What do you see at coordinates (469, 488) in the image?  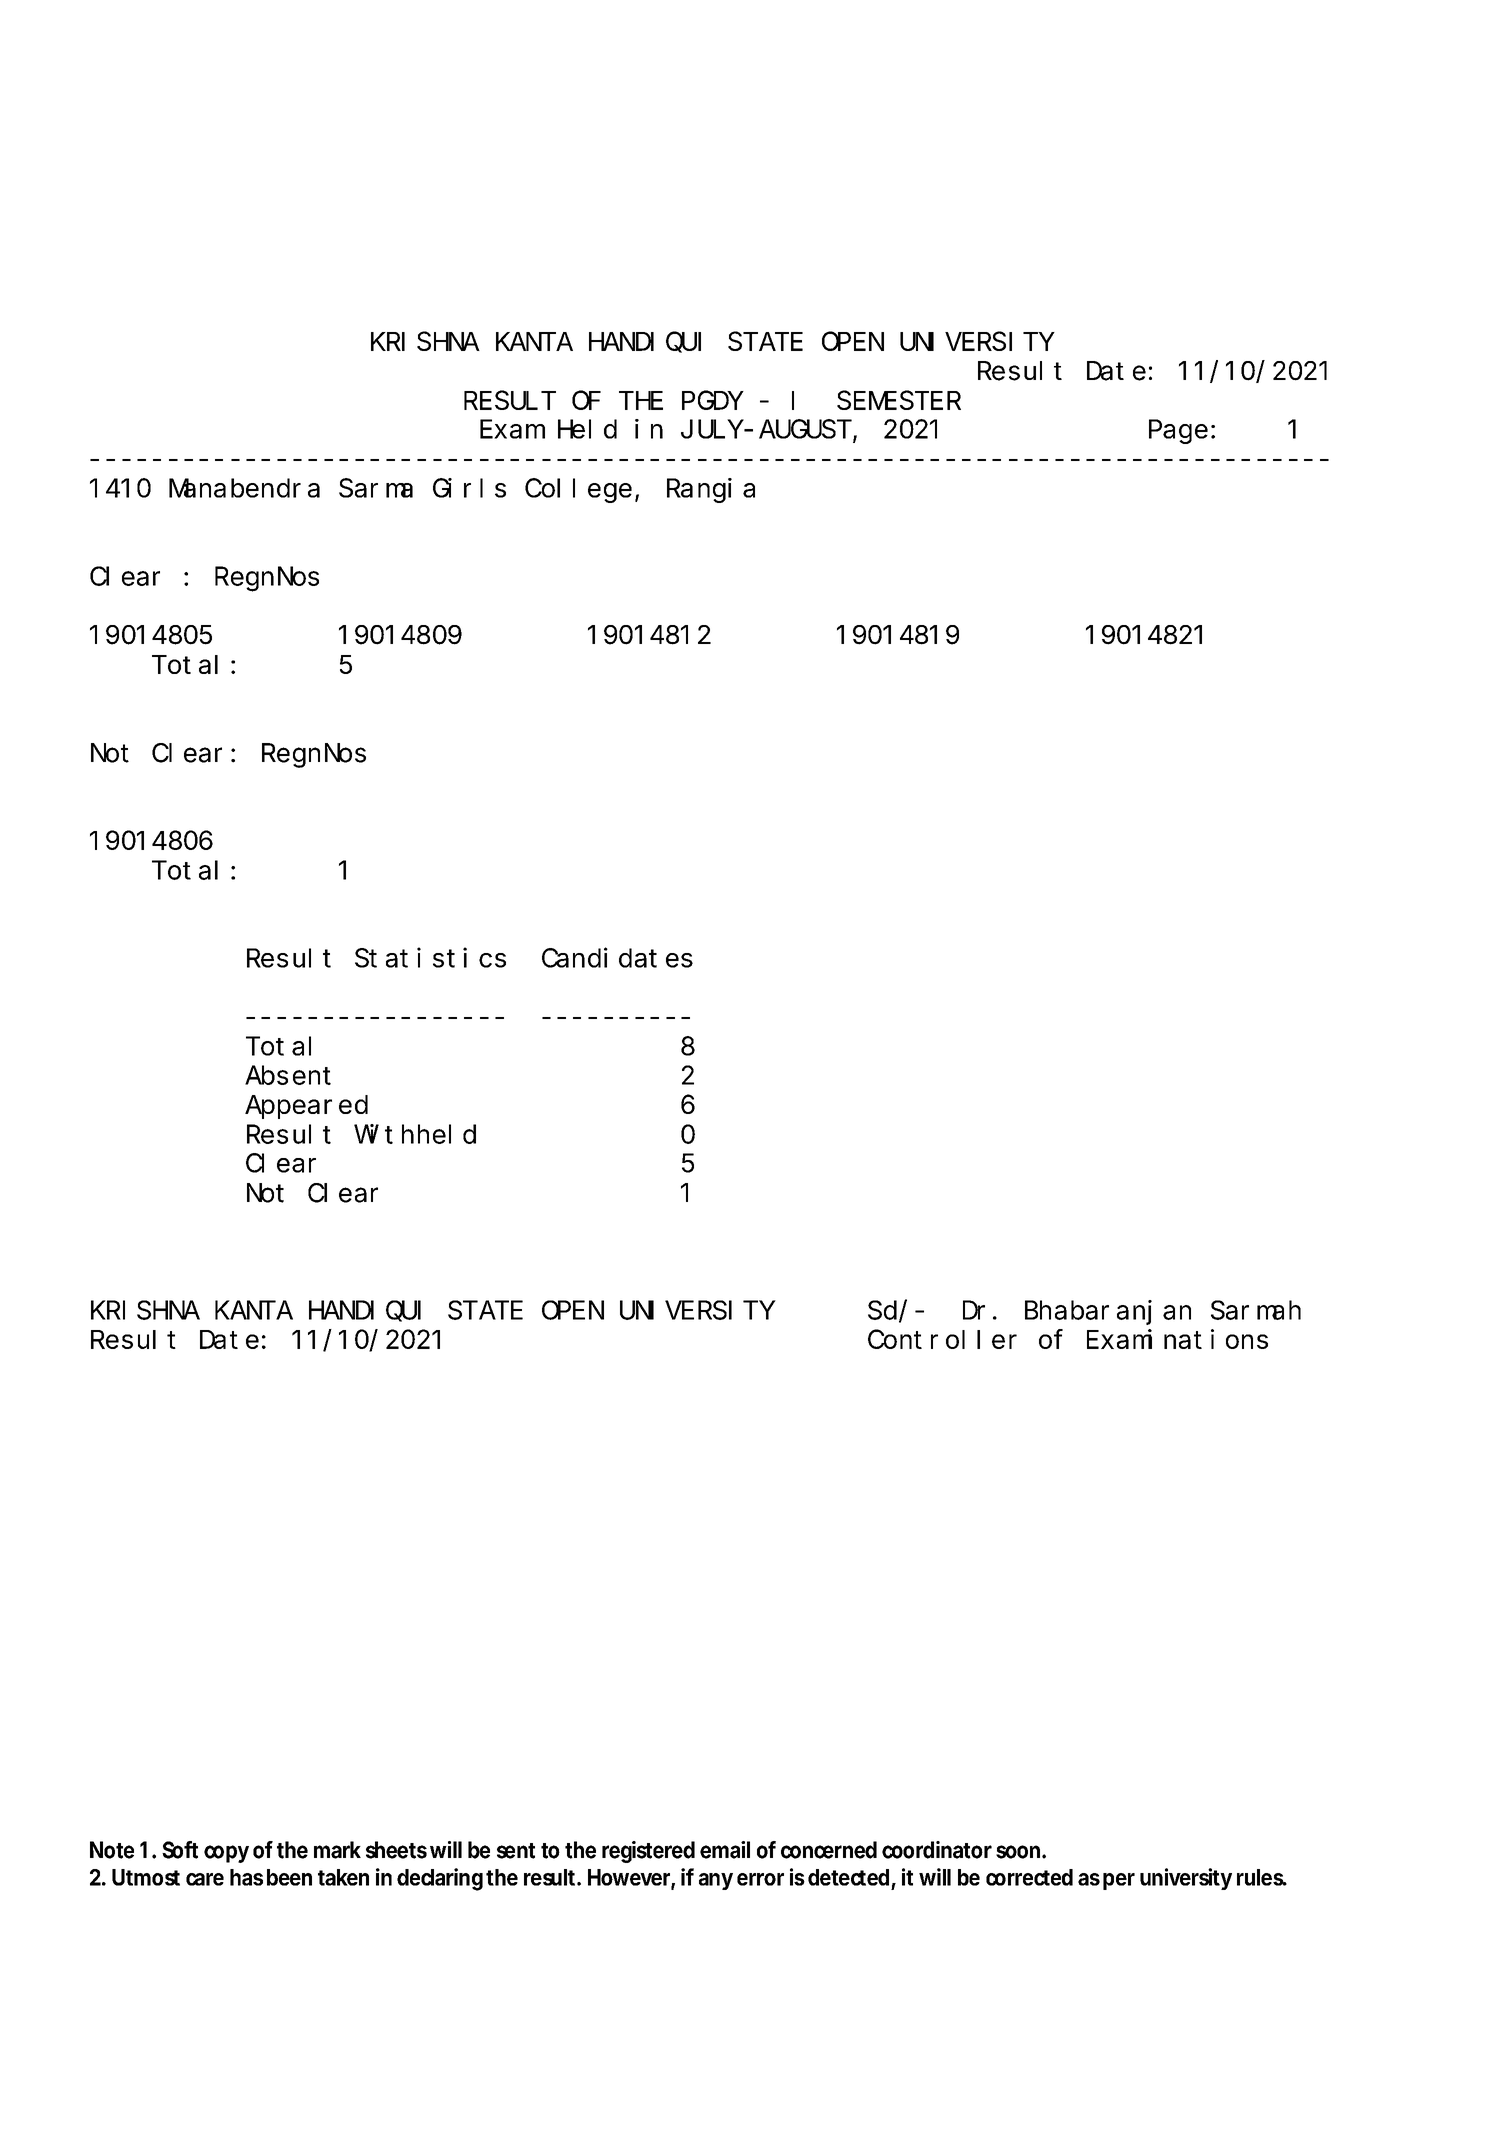 I see `Girls` at bounding box center [469, 488].
